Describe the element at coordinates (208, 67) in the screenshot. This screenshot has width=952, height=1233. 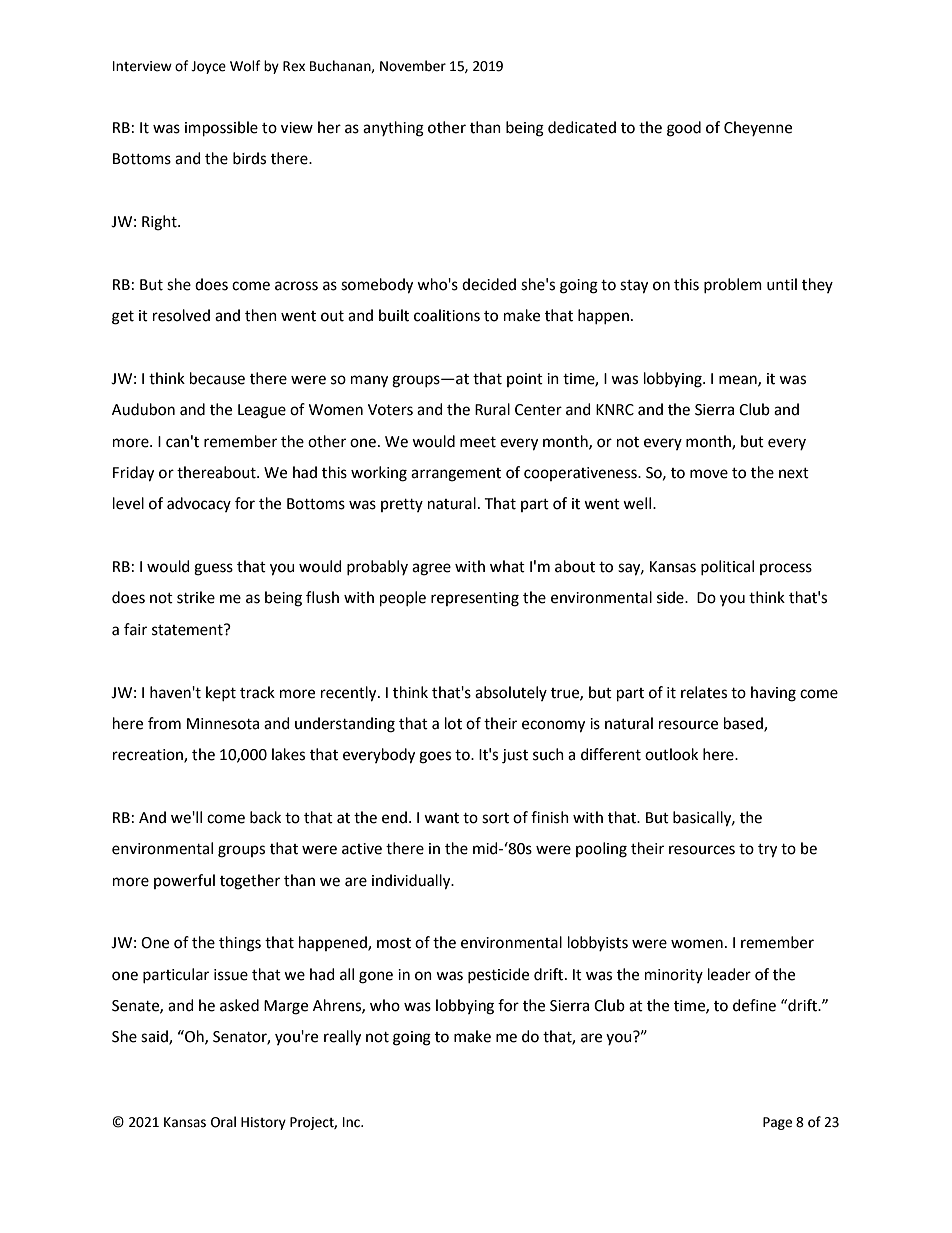
I see `Joyce` at that location.
